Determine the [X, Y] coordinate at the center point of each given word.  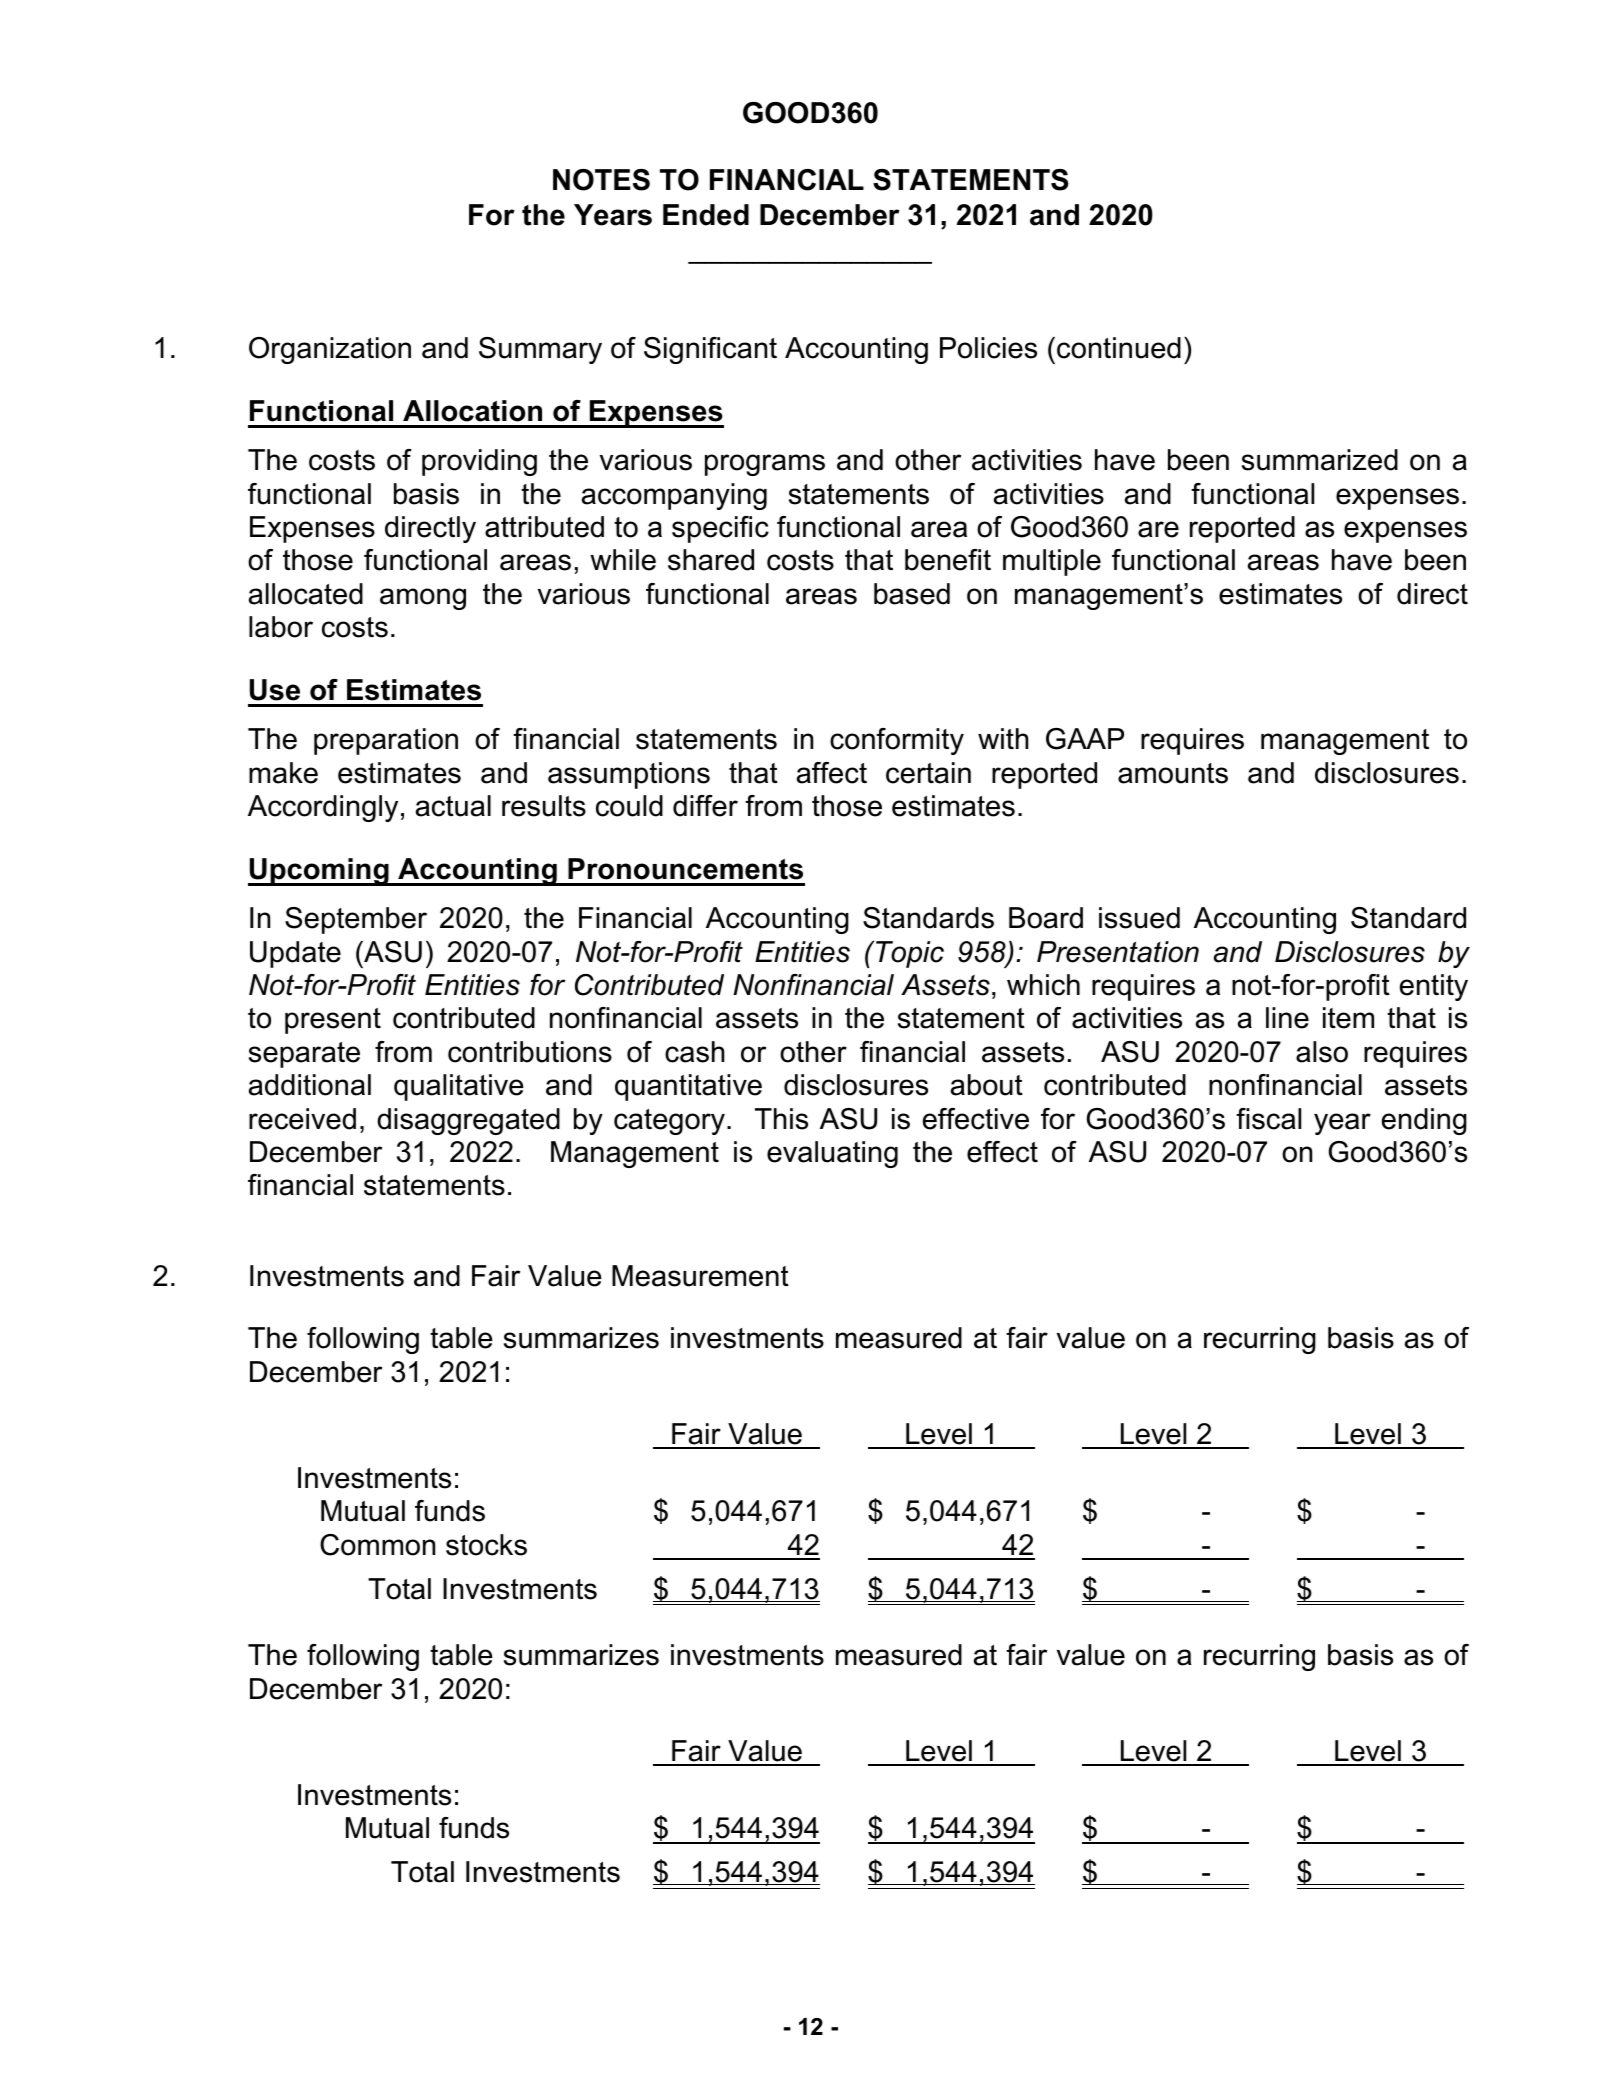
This [781, 1119]
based [912, 594]
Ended [706, 215]
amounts [1173, 773]
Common [377, 1545]
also [1322, 1052]
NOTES [601, 180]
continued [1119, 348]
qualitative [459, 1087]
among [423, 599]
